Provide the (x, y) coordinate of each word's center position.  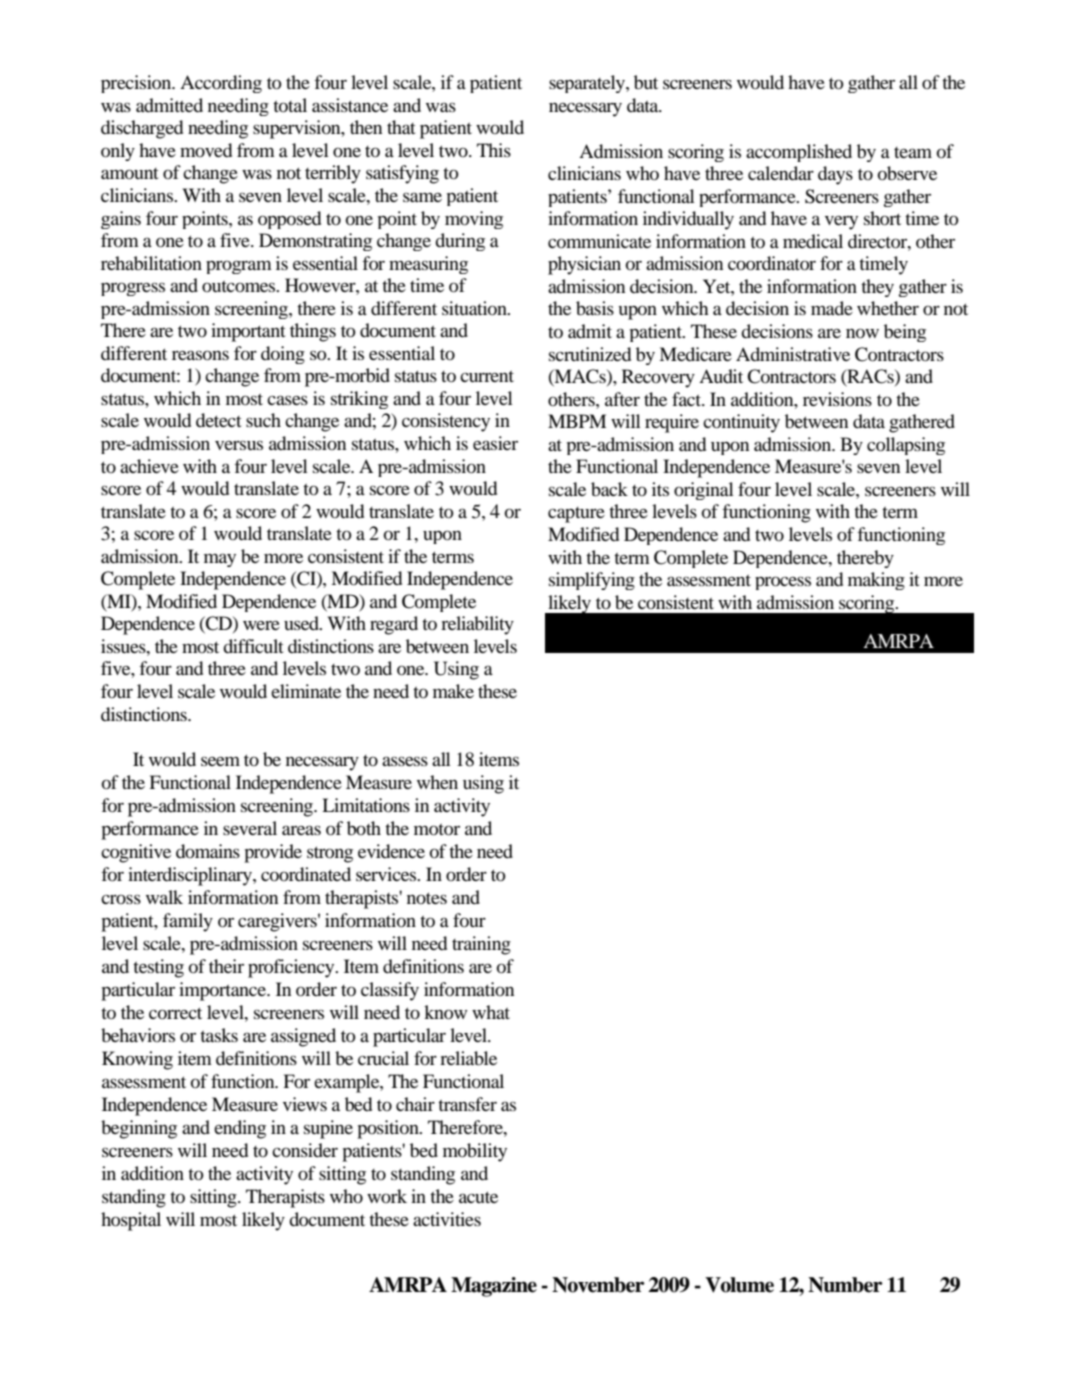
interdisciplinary (191, 876)
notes (427, 898)
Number (845, 1285)
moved (206, 150)
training (481, 945)
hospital (131, 1221)
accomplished (799, 153)
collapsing (906, 446)
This (494, 150)
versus (239, 445)
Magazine (494, 1287)
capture (576, 515)
